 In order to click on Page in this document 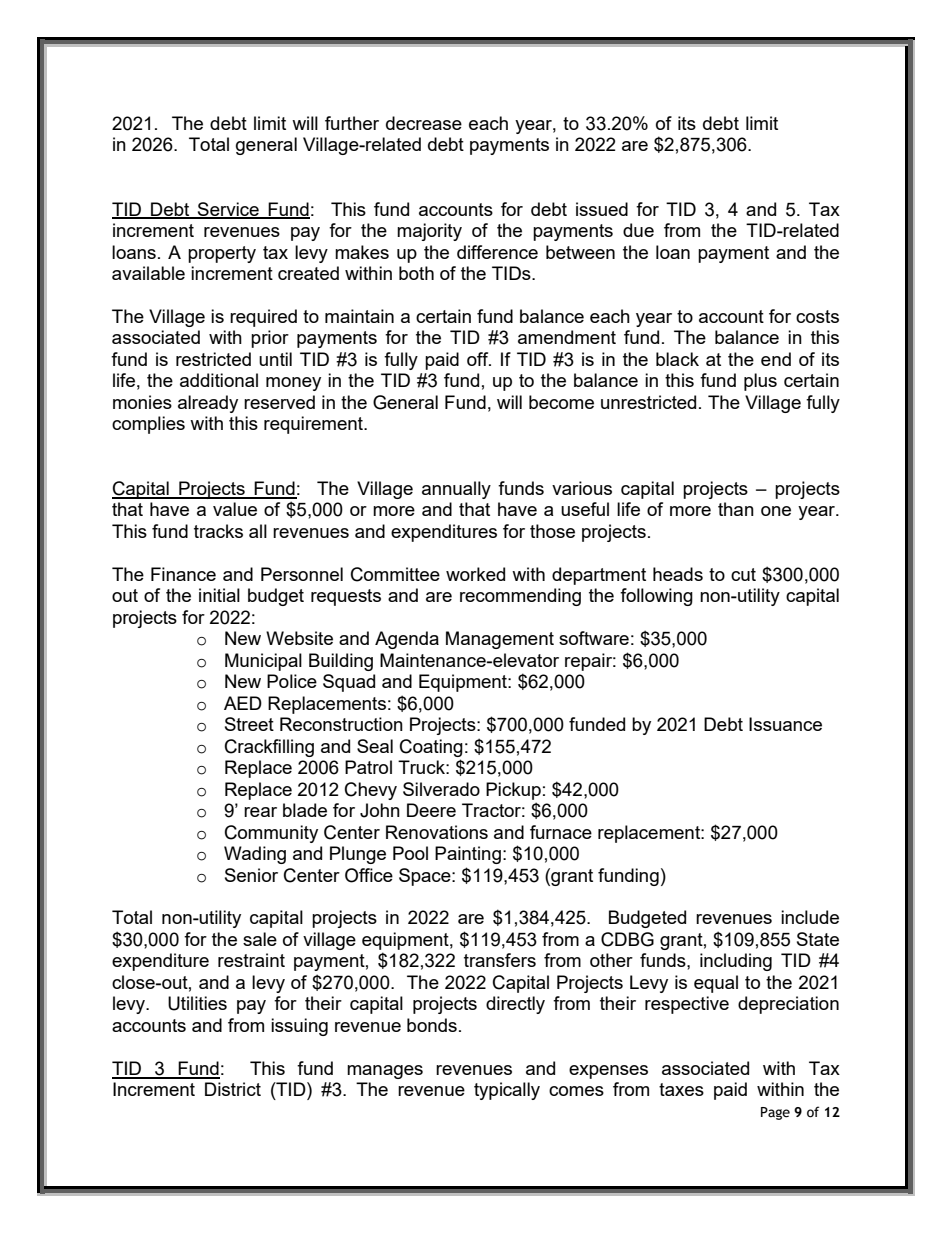, I will do `click(775, 1113)`.
